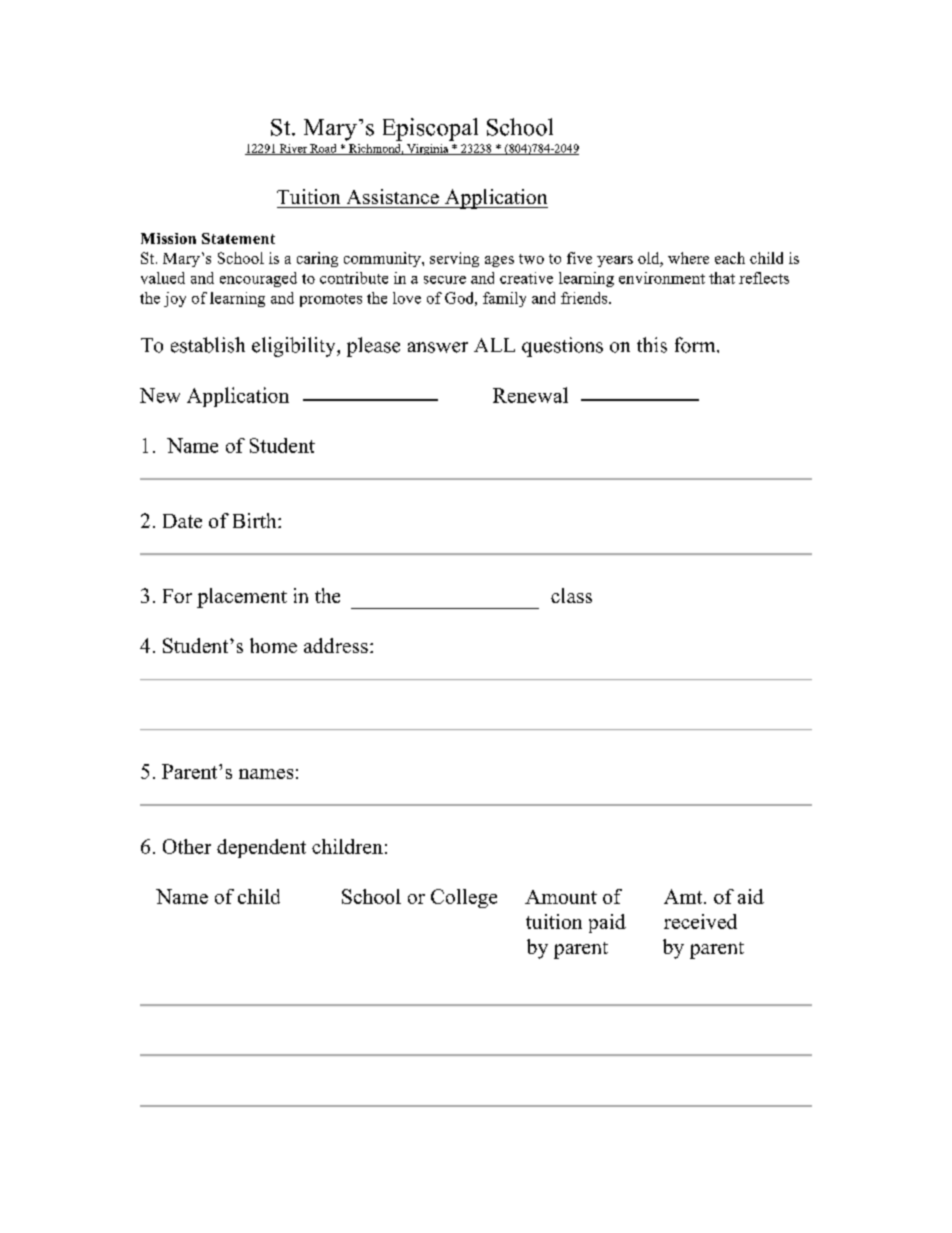 Image resolution: width=952 pixels, height=1233 pixels. What do you see at coordinates (688, 258) in the document?
I see `where` at bounding box center [688, 258].
